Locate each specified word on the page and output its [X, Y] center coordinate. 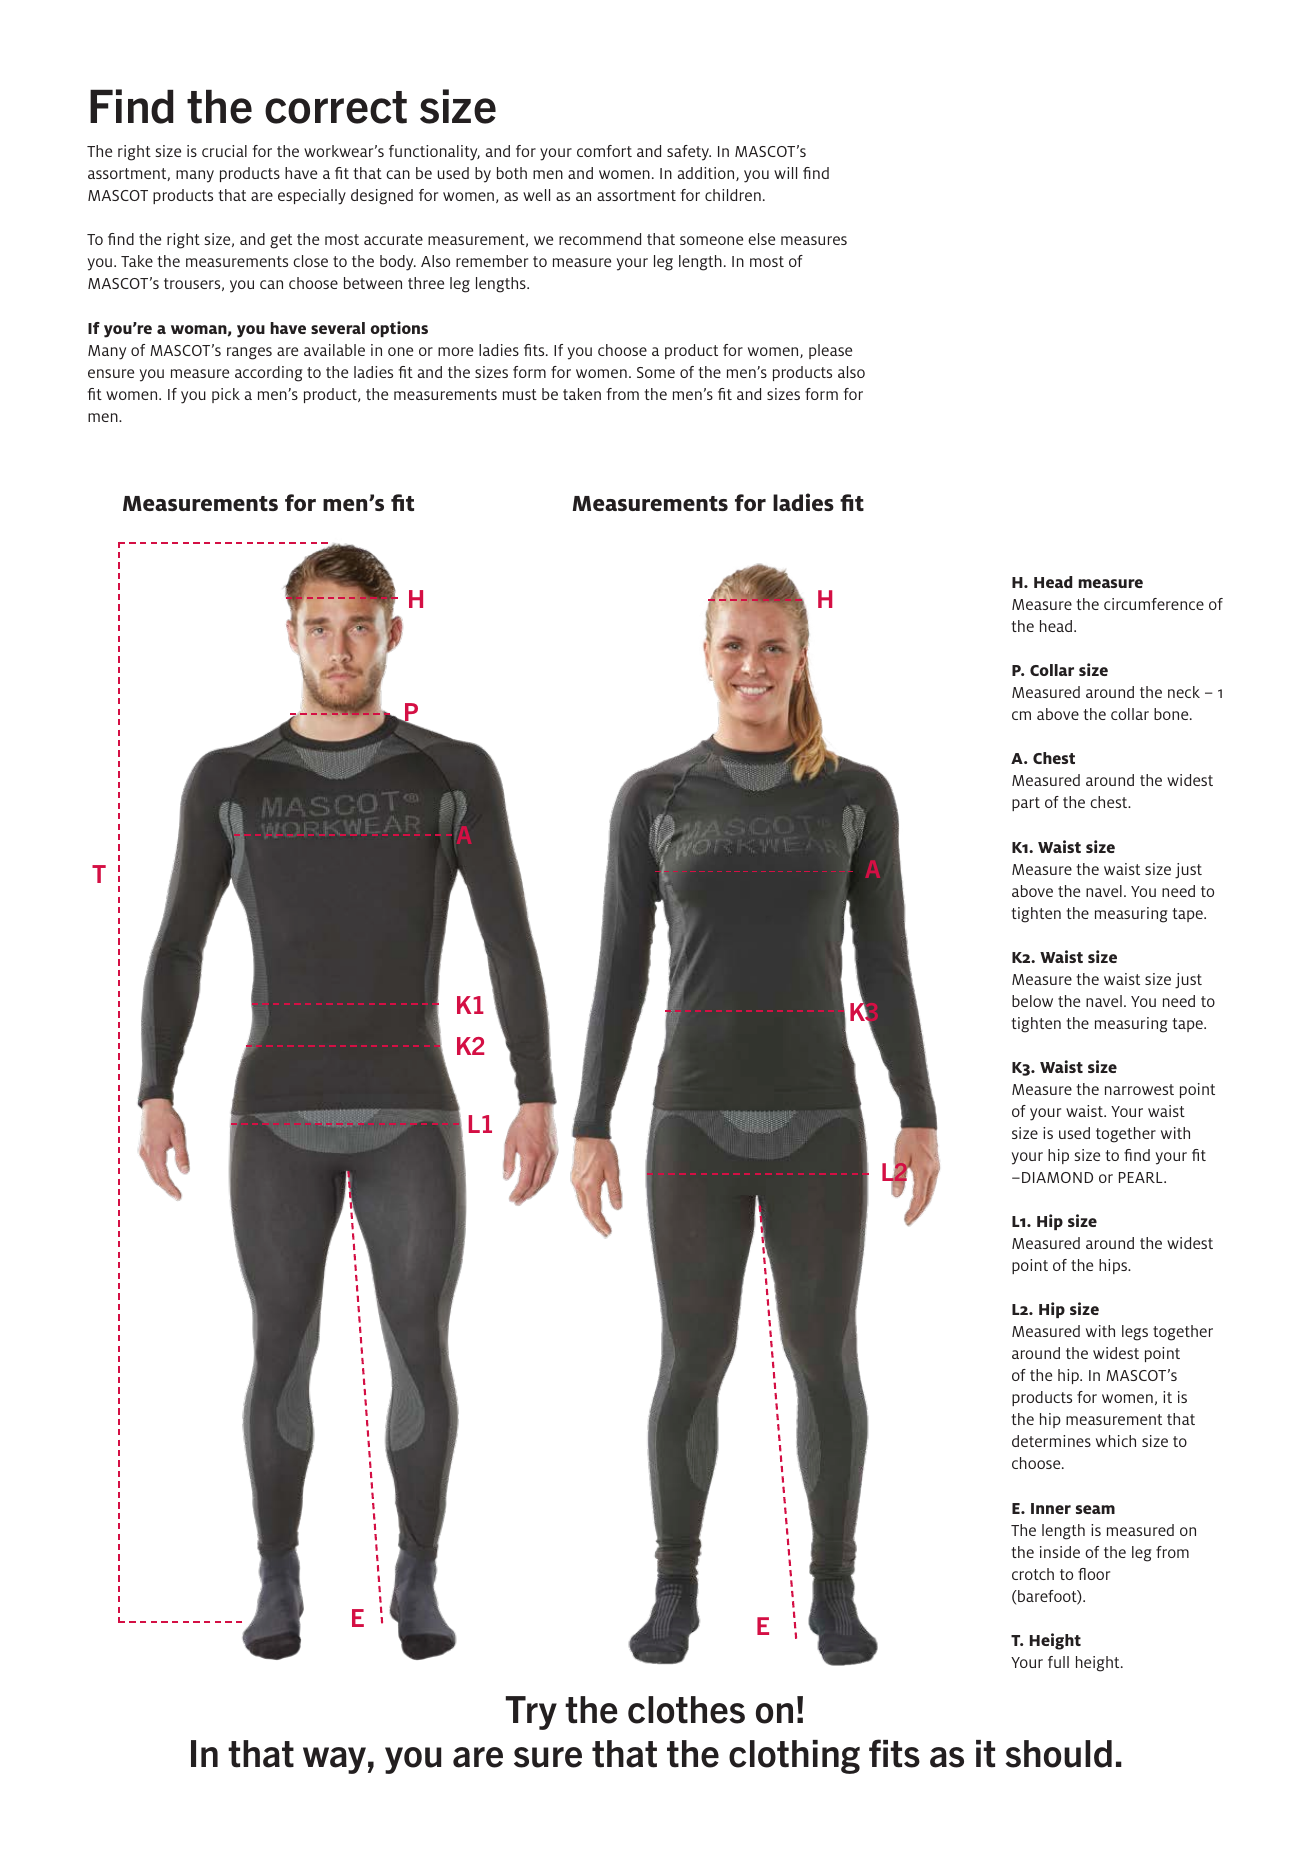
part [1026, 804]
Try [531, 1713]
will [785, 173]
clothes [686, 1710]
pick [226, 395]
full [1058, 1662]
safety [689, 153]
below [1032, 1001]
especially [312, 197]
